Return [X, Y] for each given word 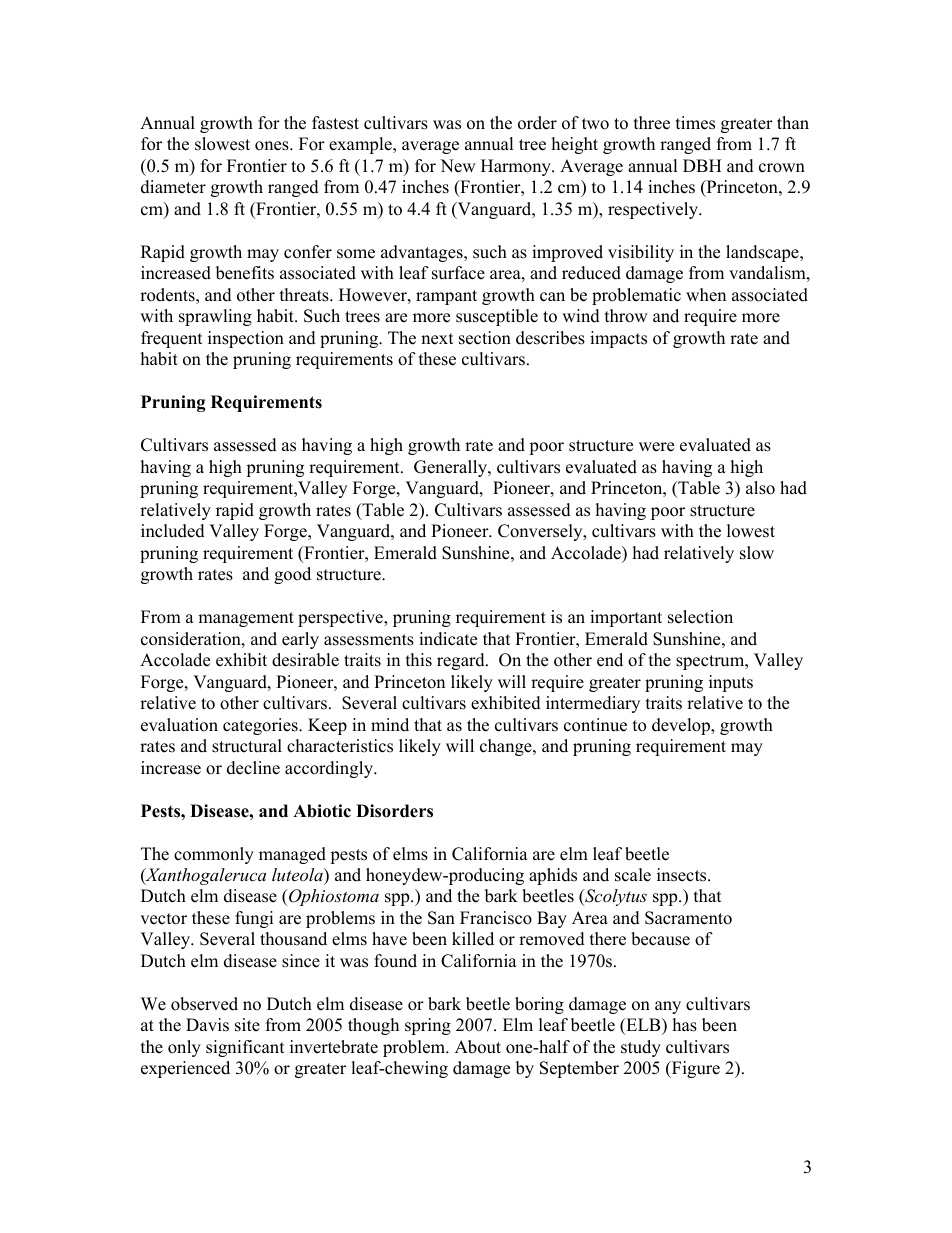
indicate [448, 639]
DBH [702, 165]
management [246, 619]
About [478, 1047]
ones [273, 146]
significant [245, 1048]
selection [700, 617]
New [458, 166]
